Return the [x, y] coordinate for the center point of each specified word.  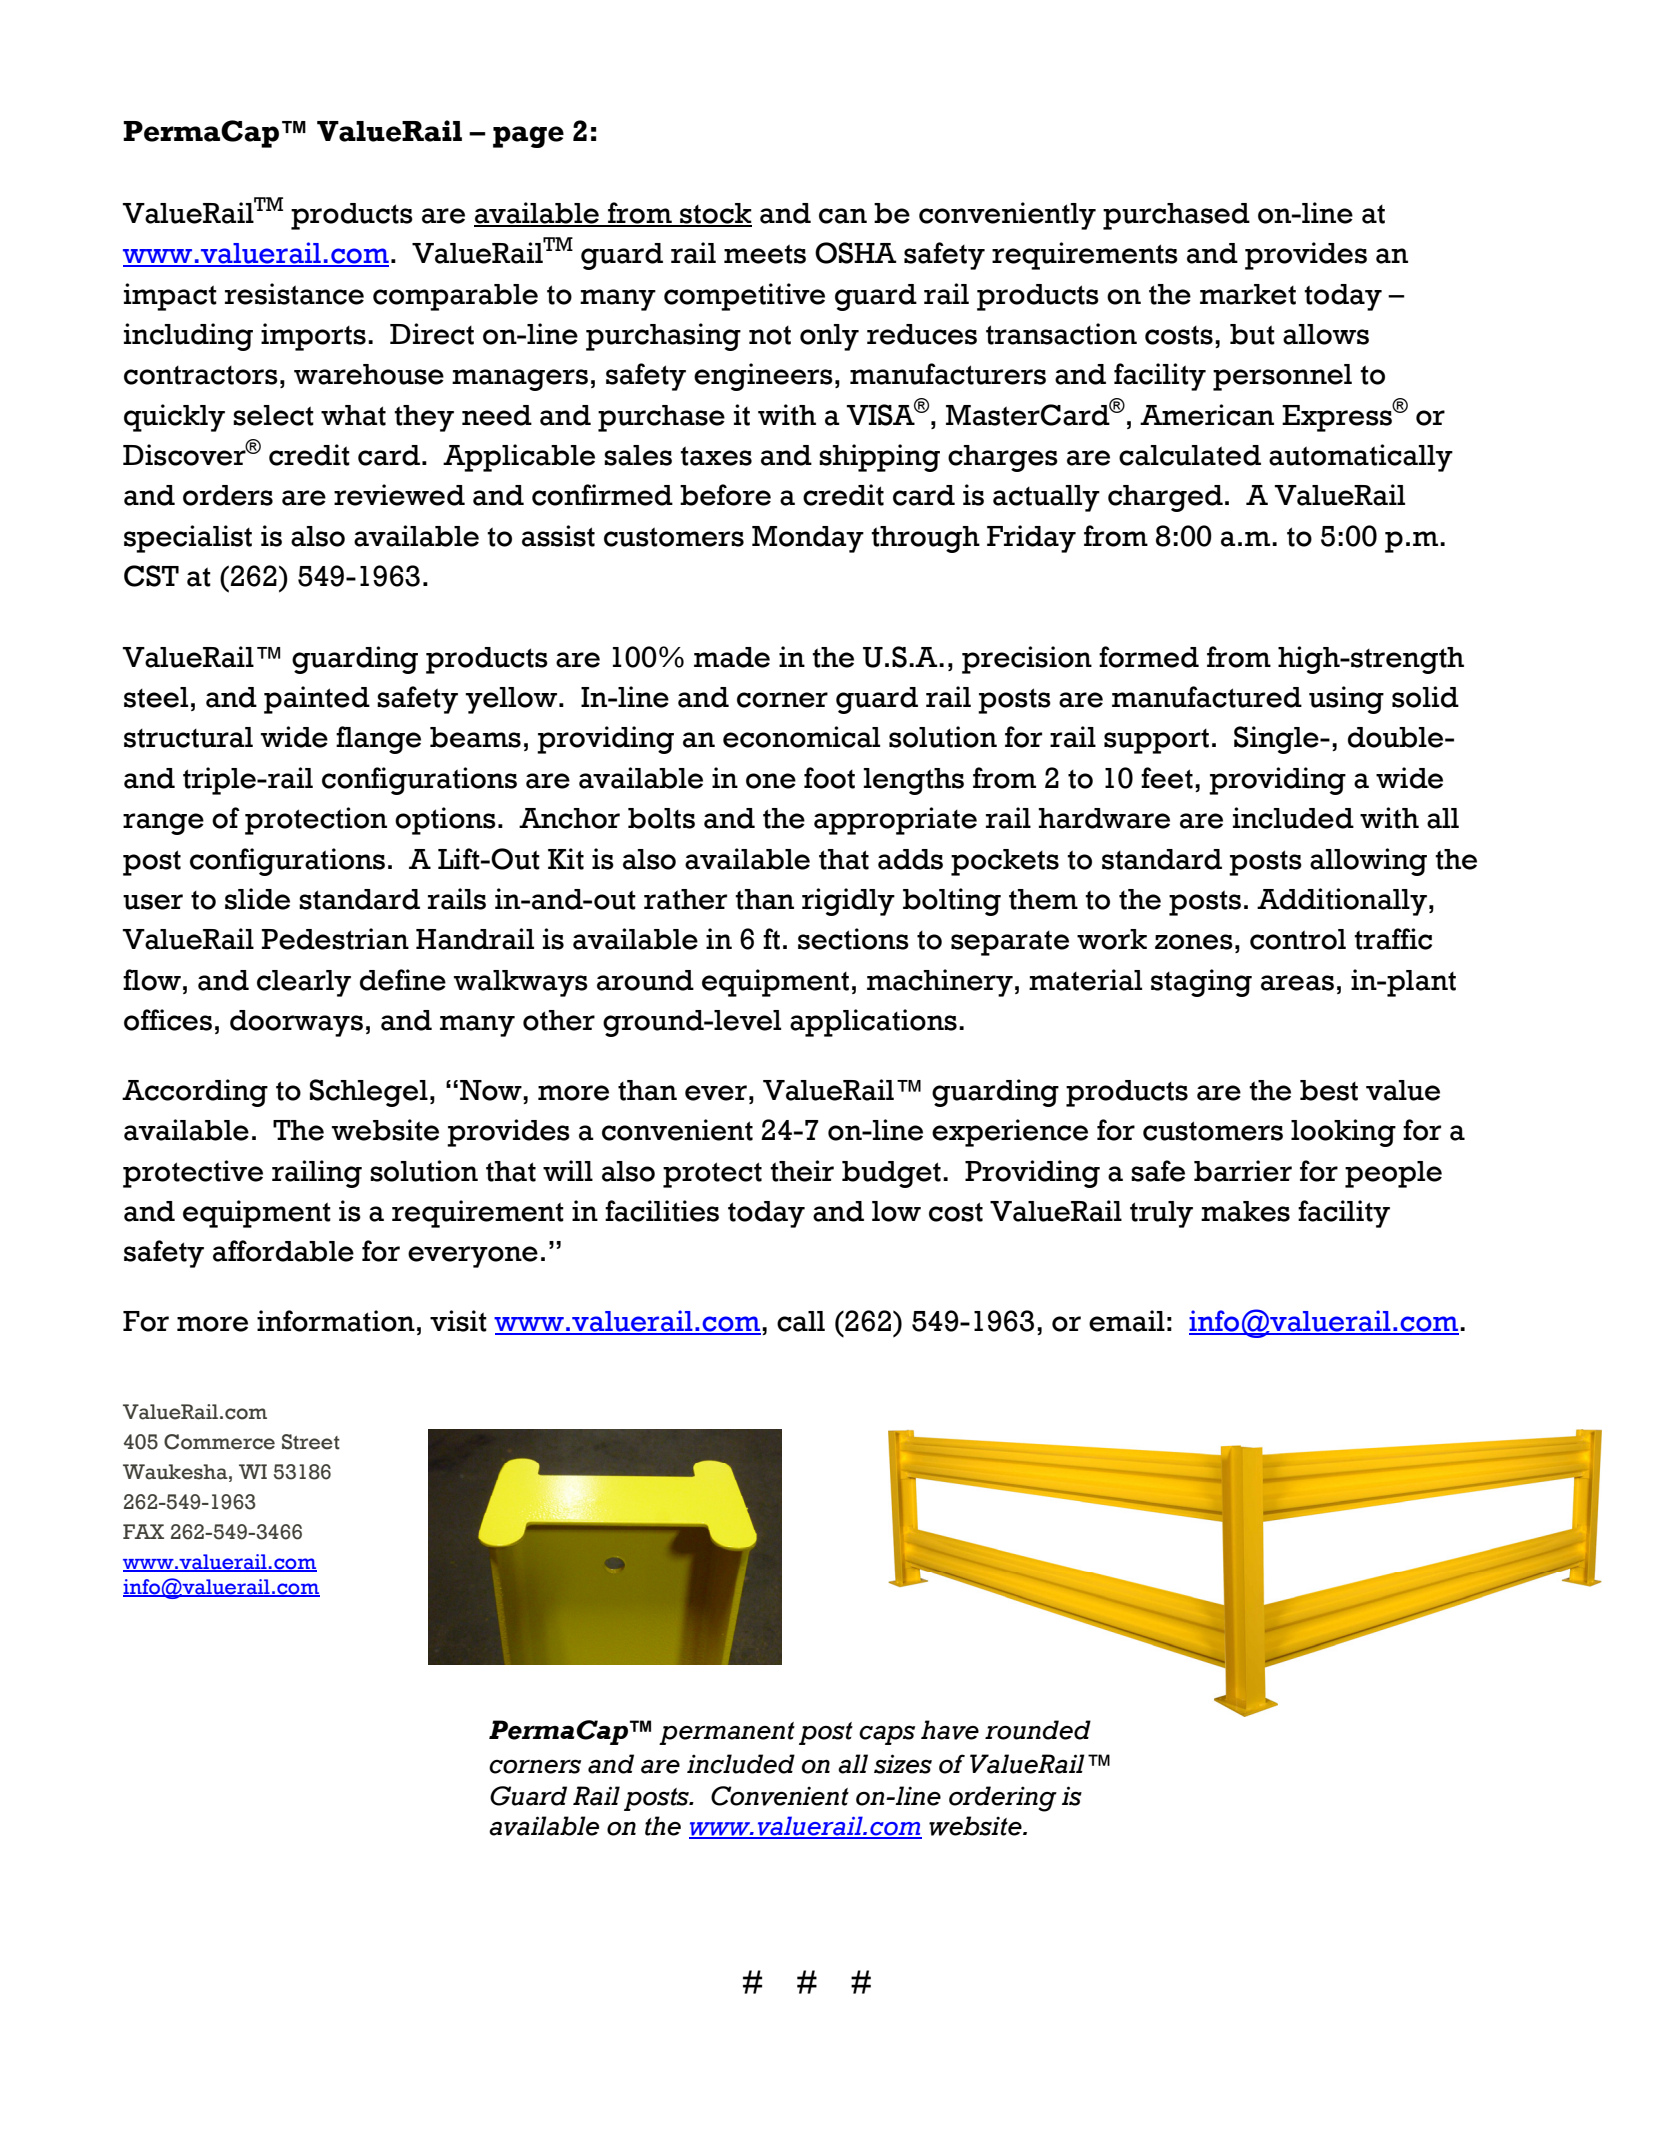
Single [1277, 740]
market [1248, 294]
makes [1245, 1211]
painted [317, 700]
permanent [727, 1733]
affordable [283, 1251]
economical [801, 737]
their [802, 1171]
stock [715, 214]
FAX [143, 1531]
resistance [294, 294]
